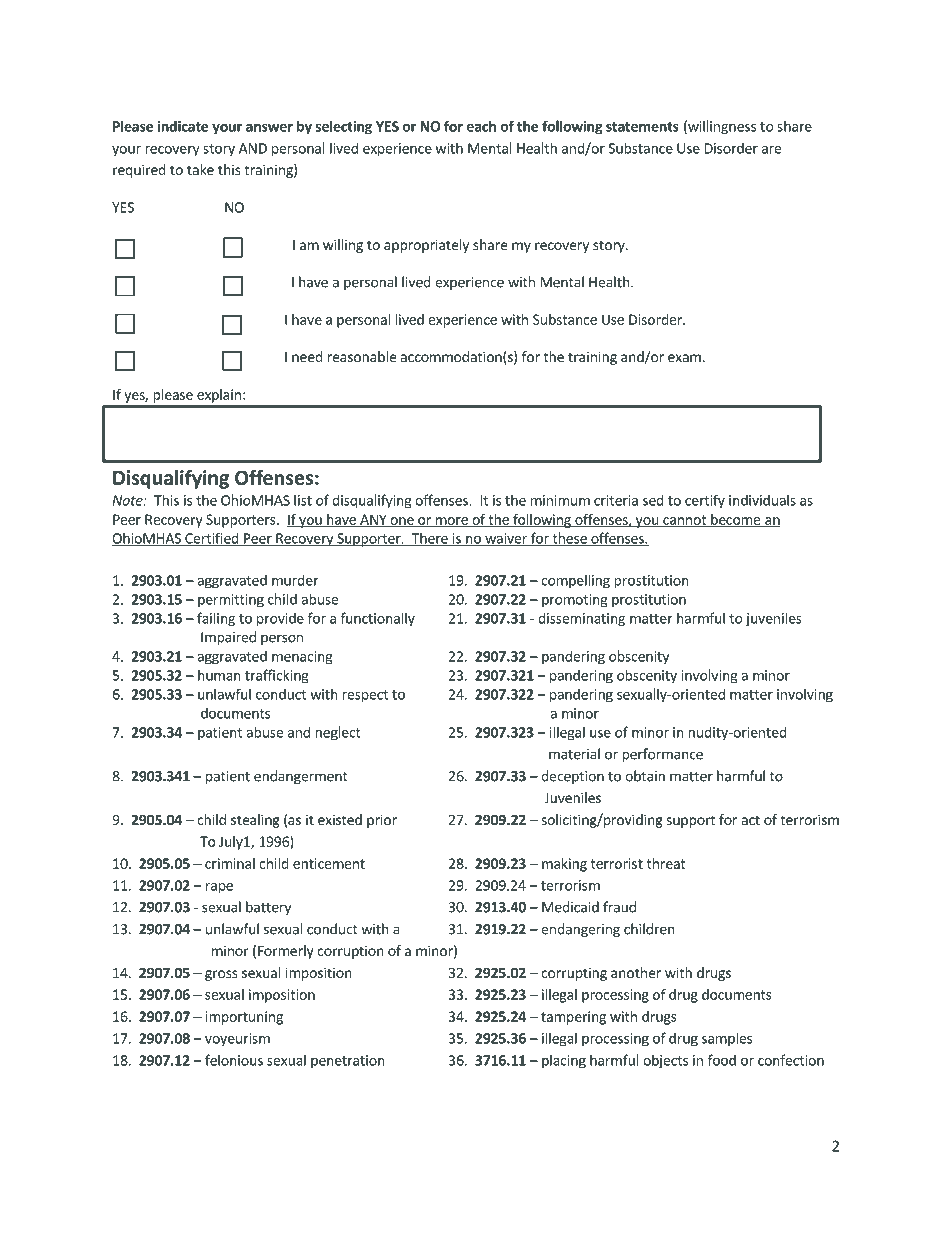 Image resolution: width=952 pixels, height=1233 pixels. What do you see at coordinates (564, 1061) in the screenshot?
I see `placing` at bounding box center [564, 1061].
